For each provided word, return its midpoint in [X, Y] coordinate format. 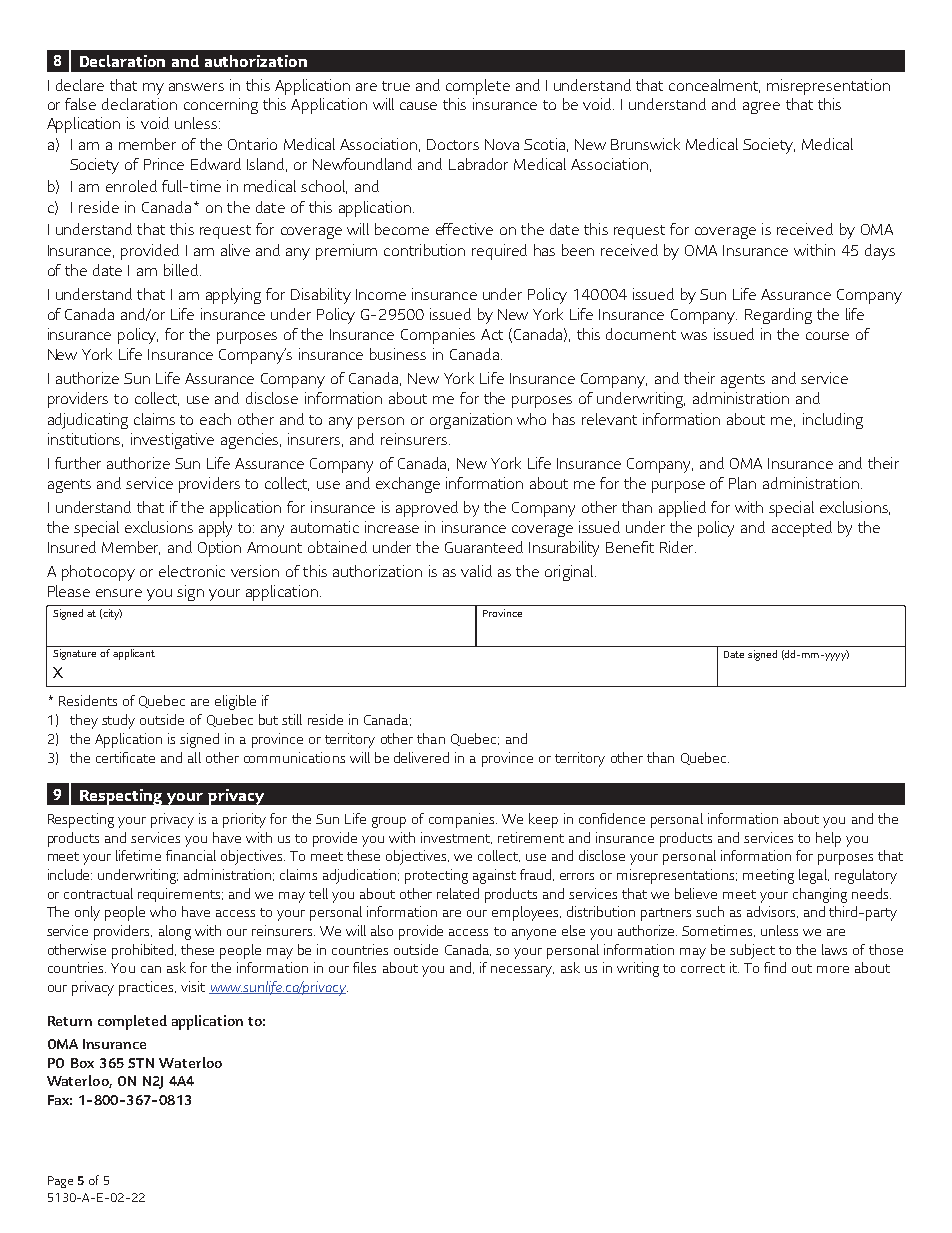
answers [196, 87]
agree [761, 108]
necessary [522, 971]
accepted [802, 529]
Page [60, 1182]
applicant [134, 654]
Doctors [453, 144]
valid [476, 571]
